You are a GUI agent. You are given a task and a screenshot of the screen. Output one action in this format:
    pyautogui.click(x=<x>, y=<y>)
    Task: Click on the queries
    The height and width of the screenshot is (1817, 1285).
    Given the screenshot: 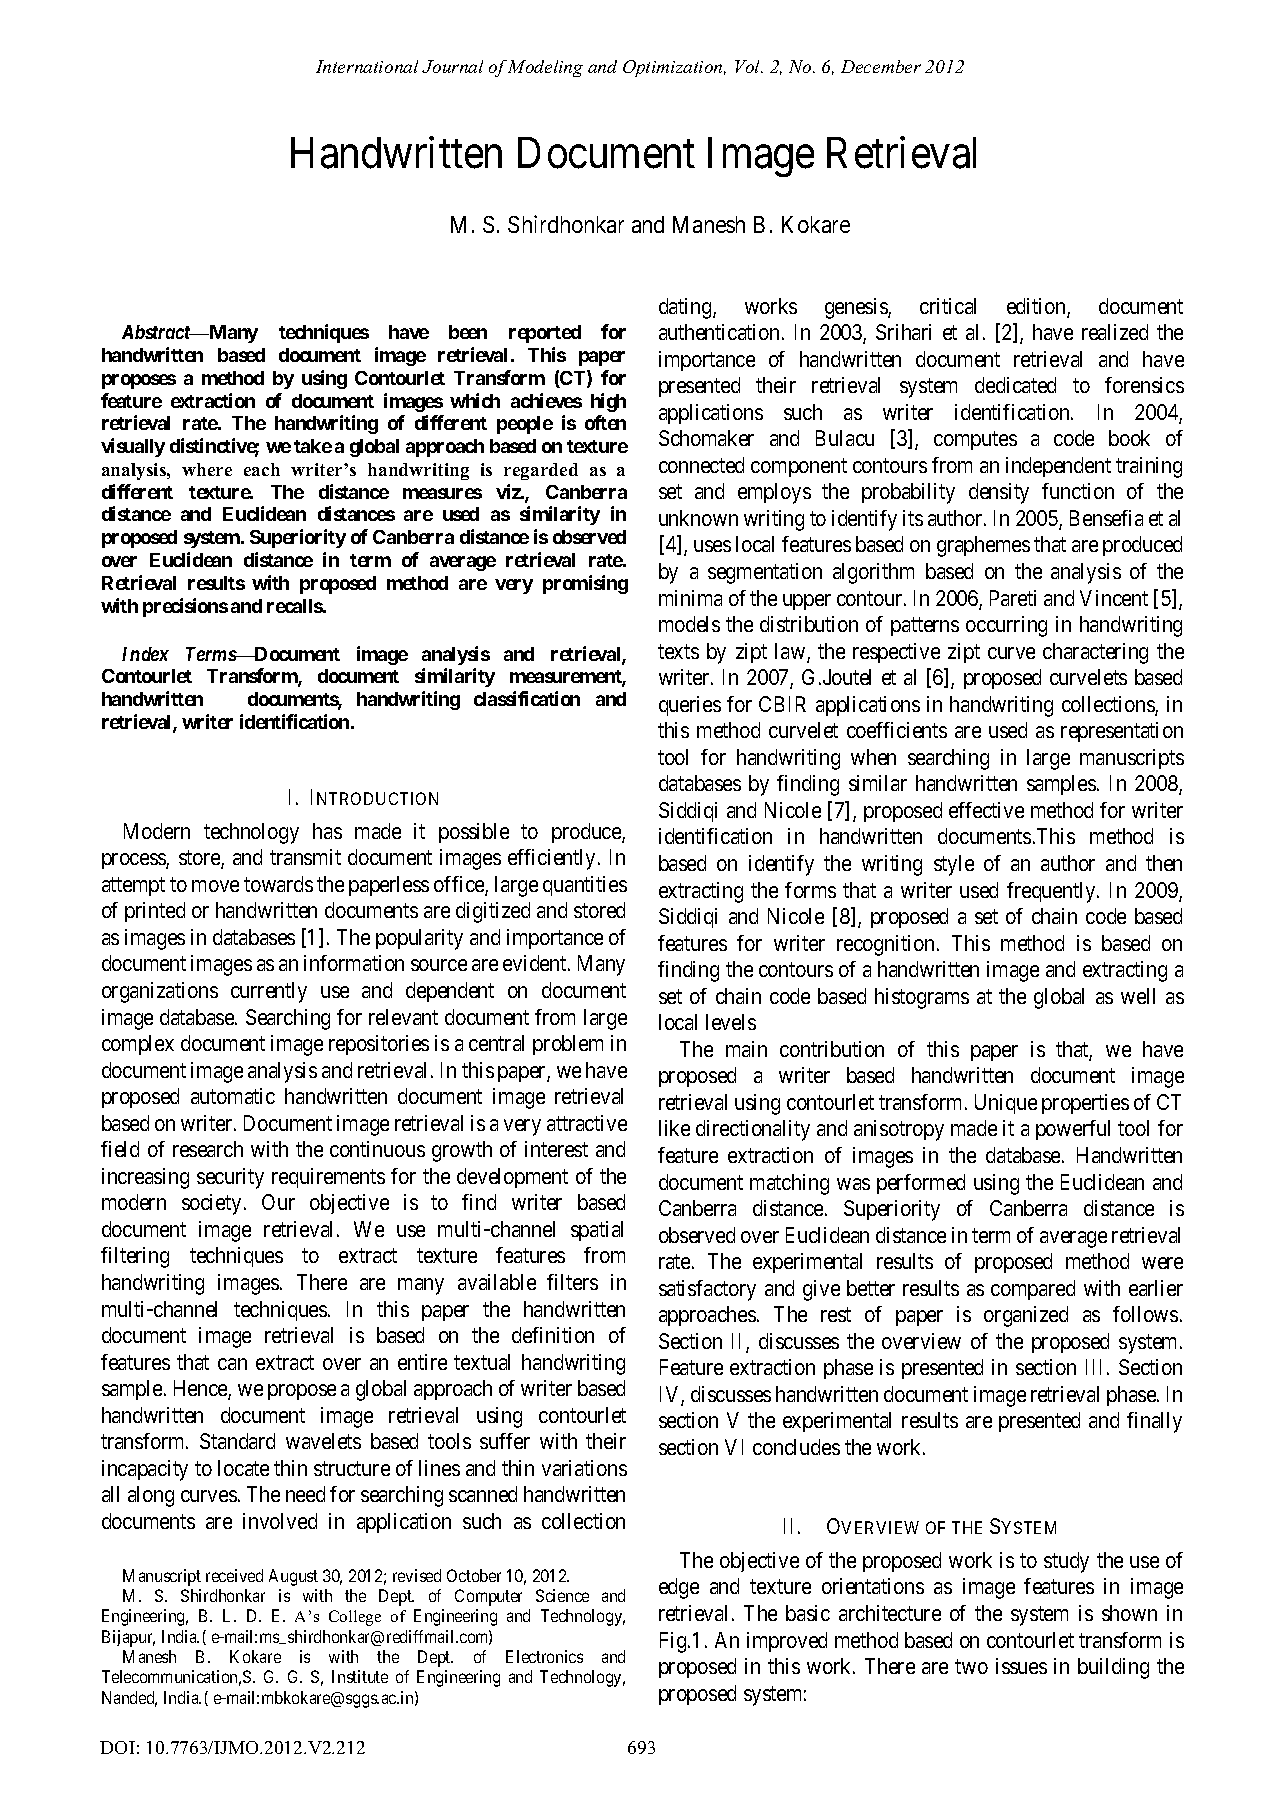 What is the action you would take?
    pyautogui.click(x=690, y=706)
